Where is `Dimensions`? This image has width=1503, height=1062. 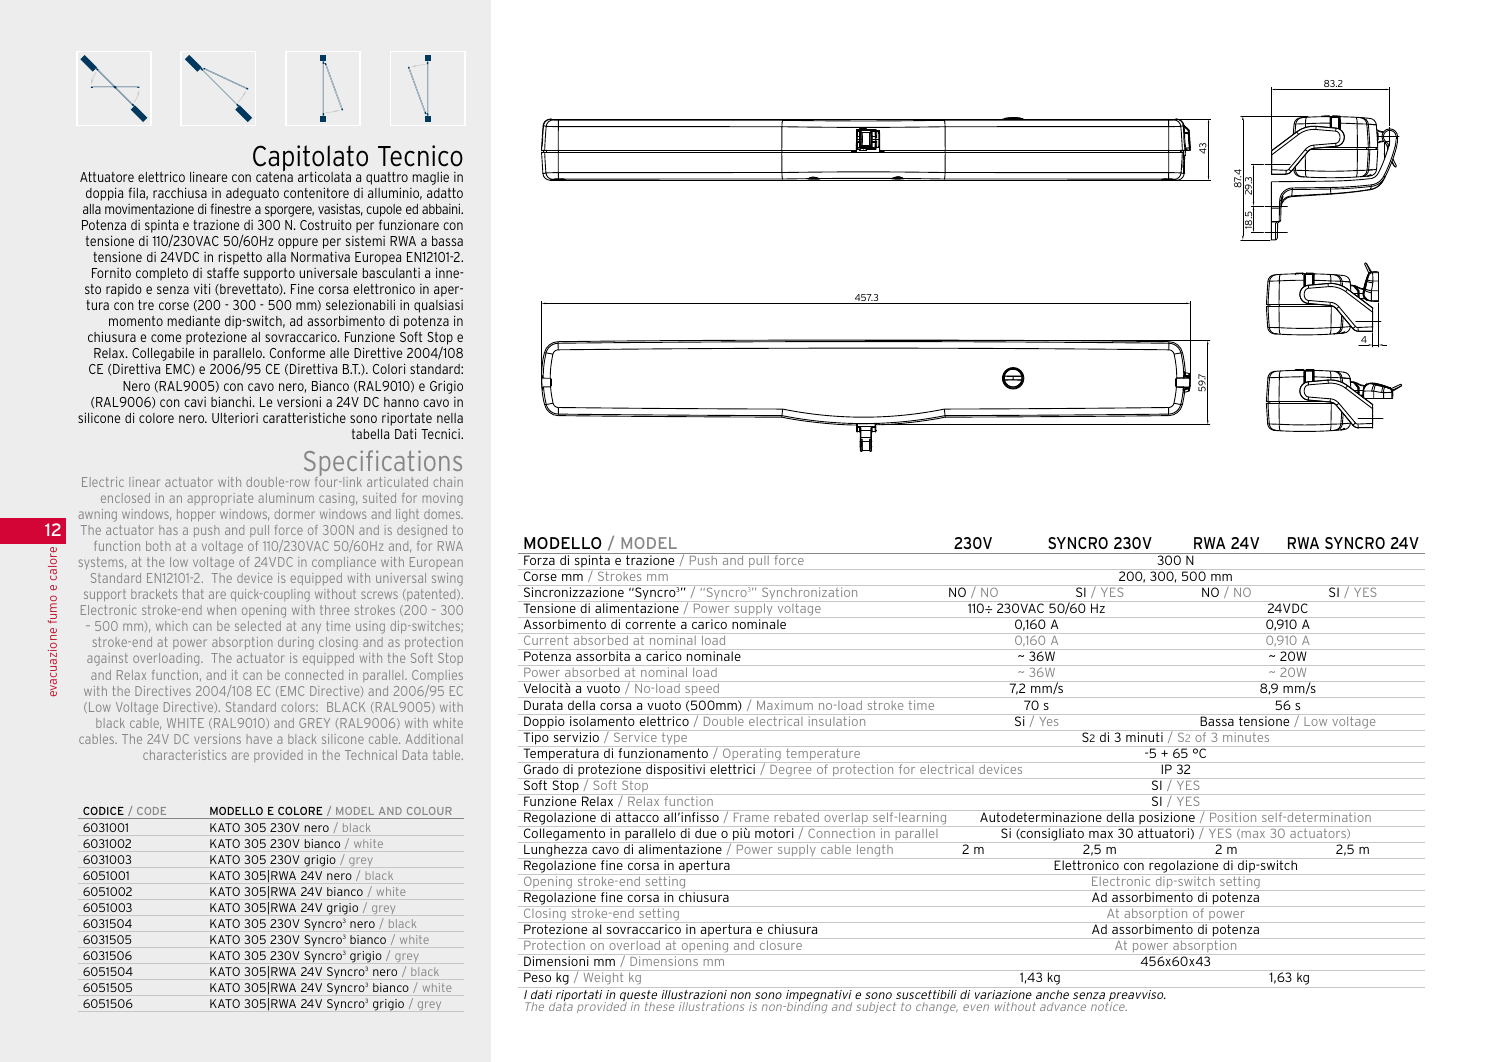 Dimensions is located at coordinates (664, 961).
